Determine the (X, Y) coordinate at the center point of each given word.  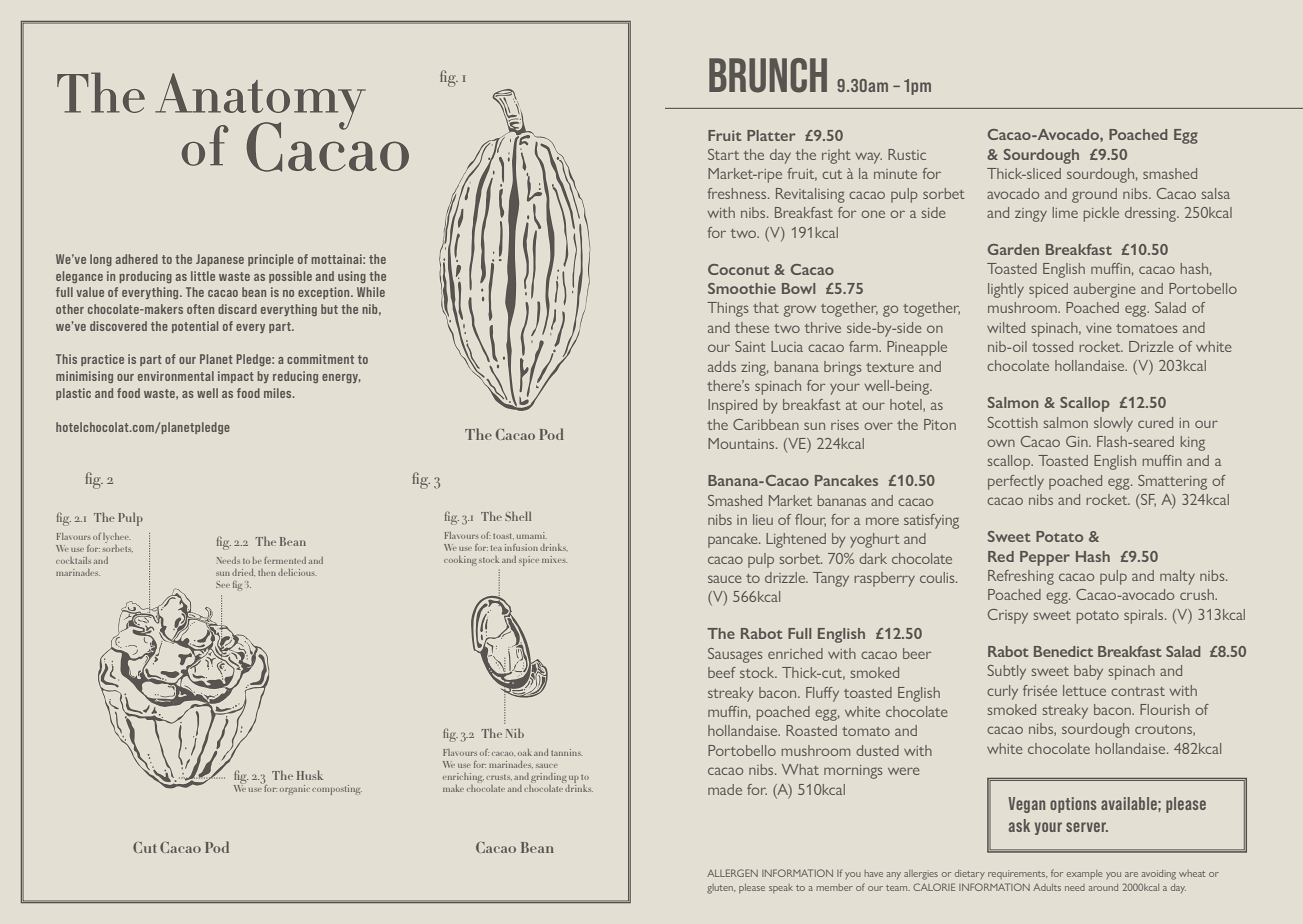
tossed (1052, 346)
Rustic (907, 154)
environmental (176, 376)
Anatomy (260, 102)
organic (295, 790)
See (223, 584)
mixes (554, 559)
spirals (1145, 616)
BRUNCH (768, 75)
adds (722, 366)
